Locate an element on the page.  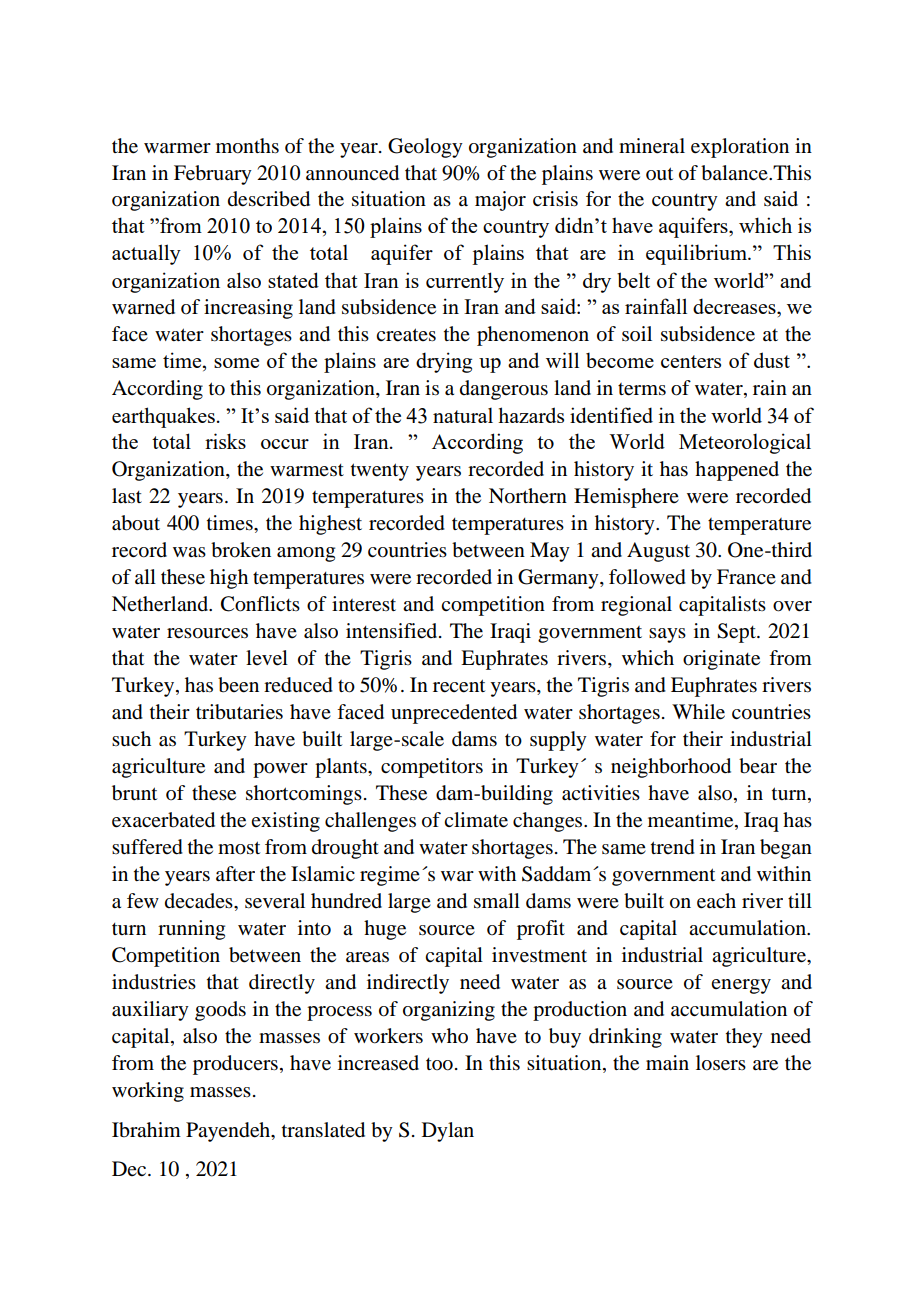
February is located at coordinates (213, 175).
